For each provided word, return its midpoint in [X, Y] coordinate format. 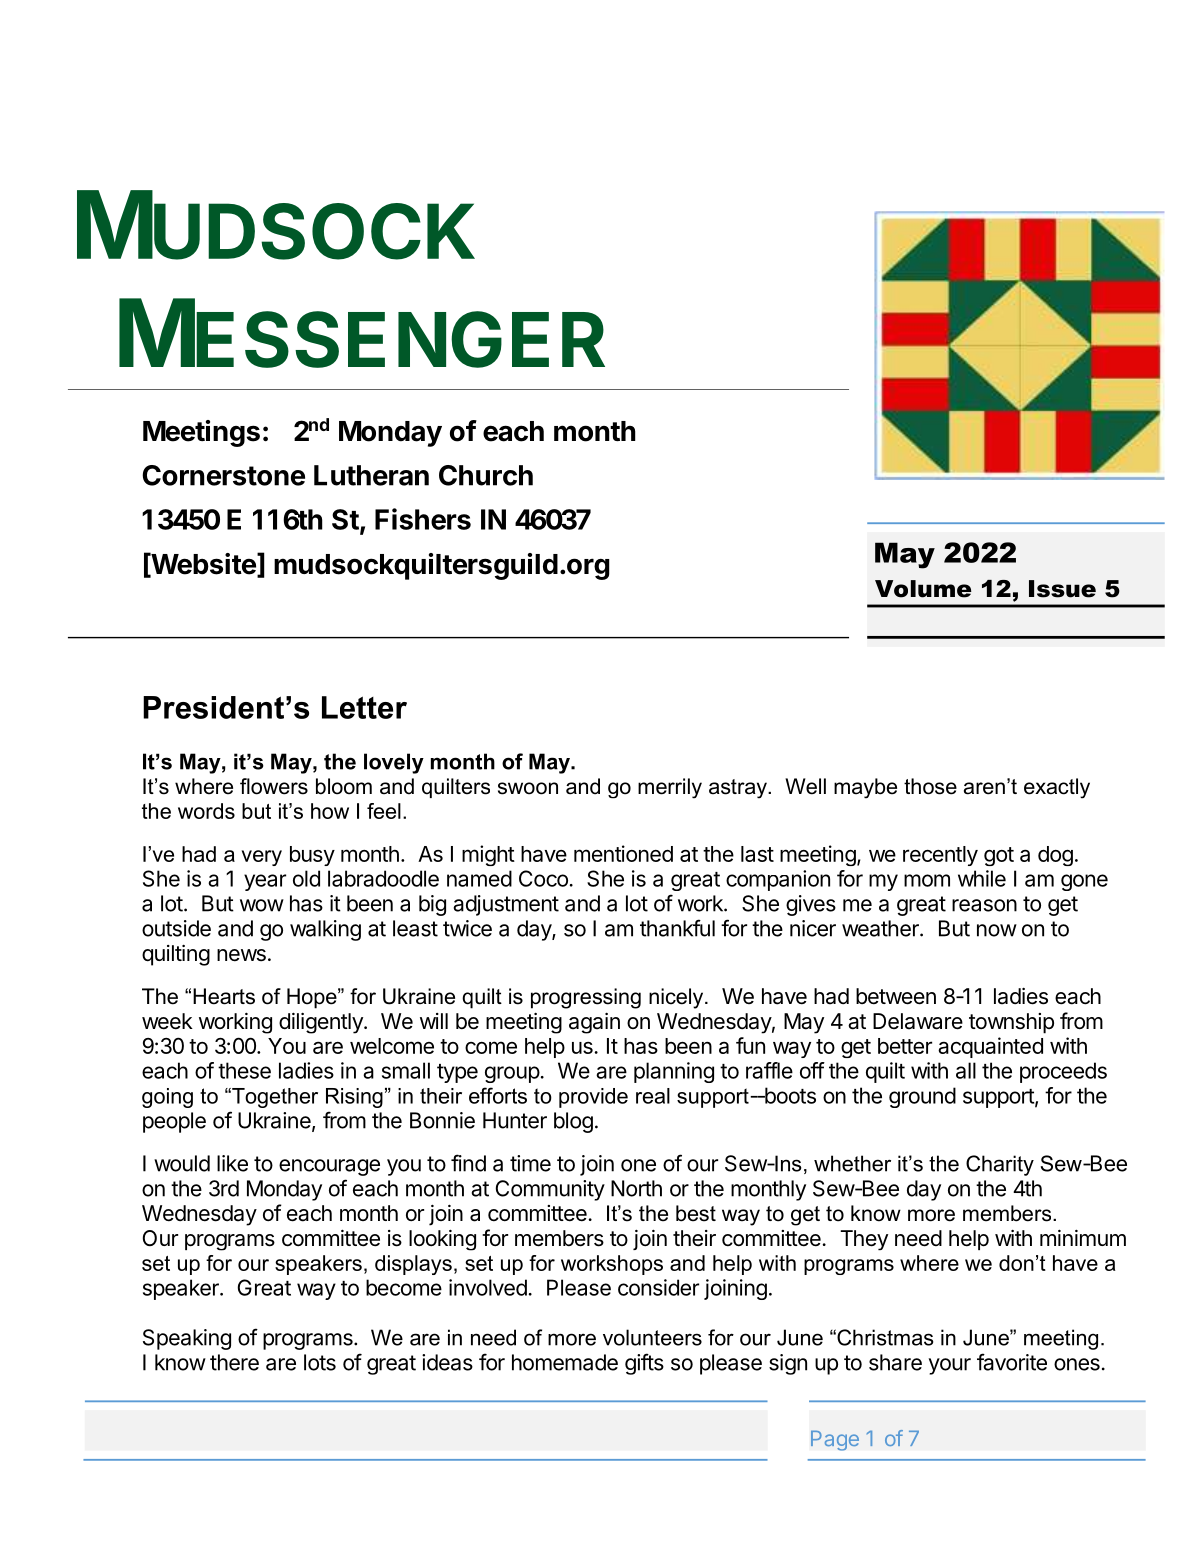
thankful [677, 928]
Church [486, 475]
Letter [364, 707]
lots [320, 1362]
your [950, 1366]
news [241, 955]
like [232, 1163]
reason [984, 905]
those [930, 786]
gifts [644, 1364]
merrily [670, 788]
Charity [1000, 1165]
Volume [923, 589]
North [636, 1188]
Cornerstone [223, 475]
